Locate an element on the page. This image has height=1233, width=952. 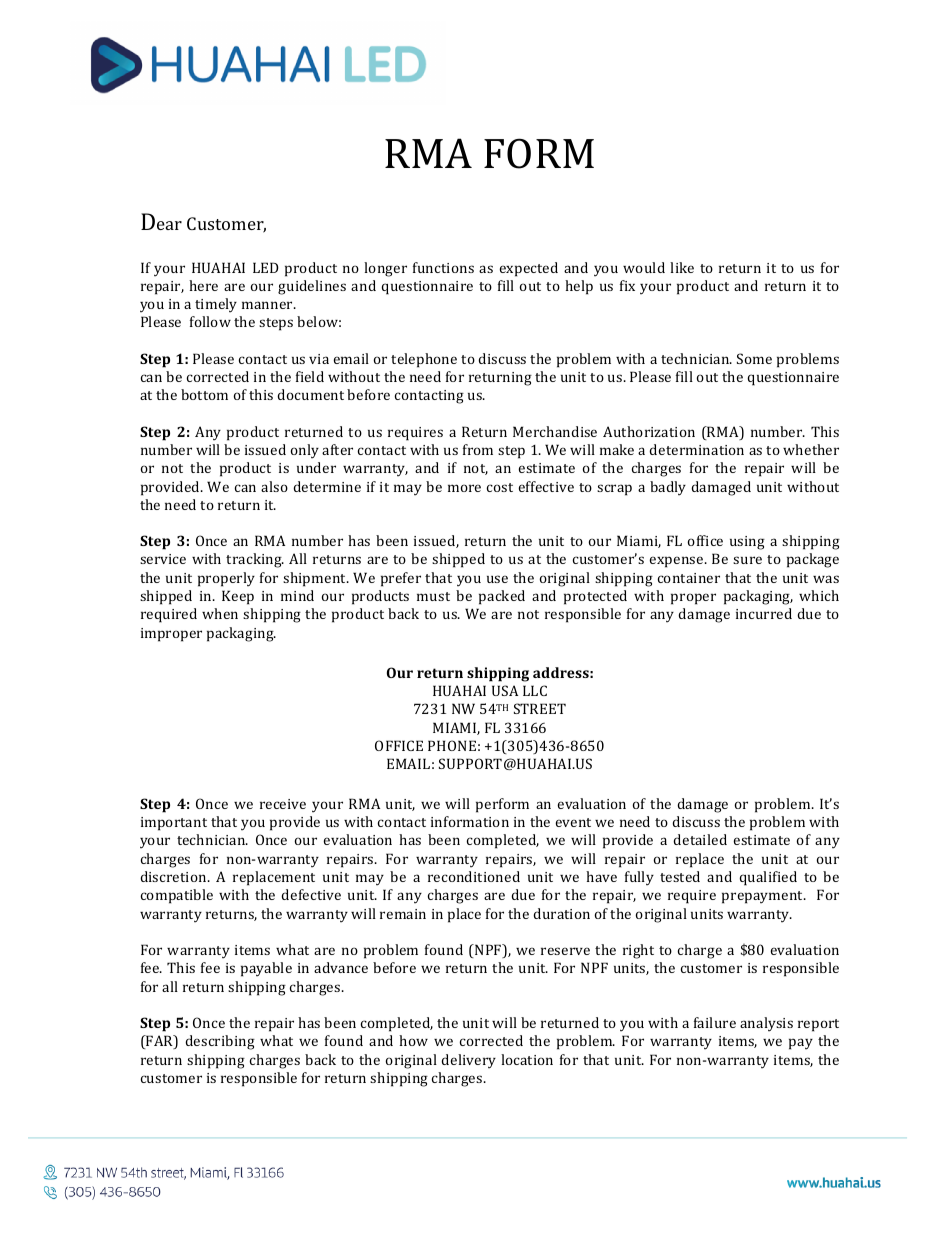
timely is located at coordinates (216, 305).
